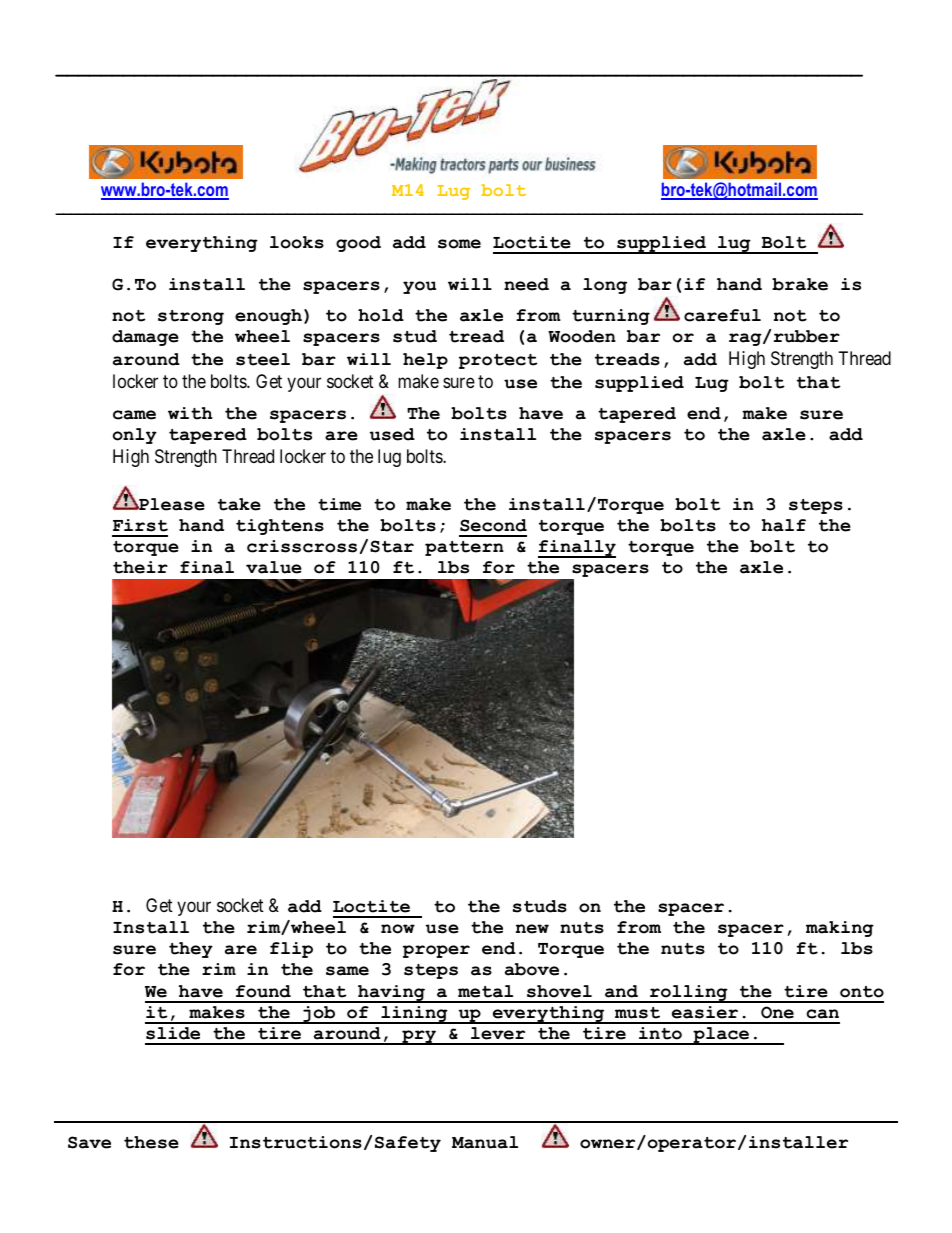  I want to click on pattern, so click(464, 548).
